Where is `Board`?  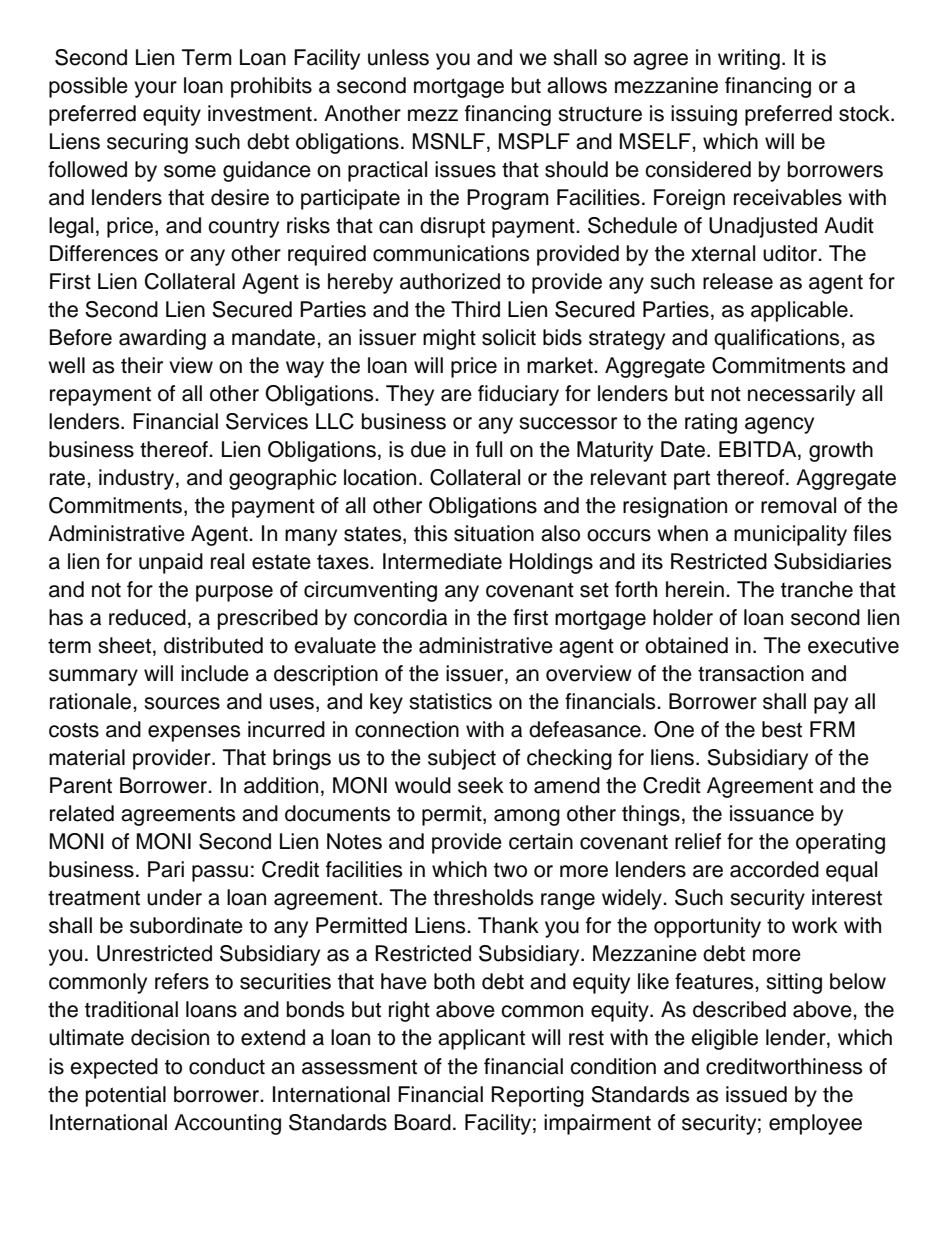
Board is located at coordinates (423, 1122).
